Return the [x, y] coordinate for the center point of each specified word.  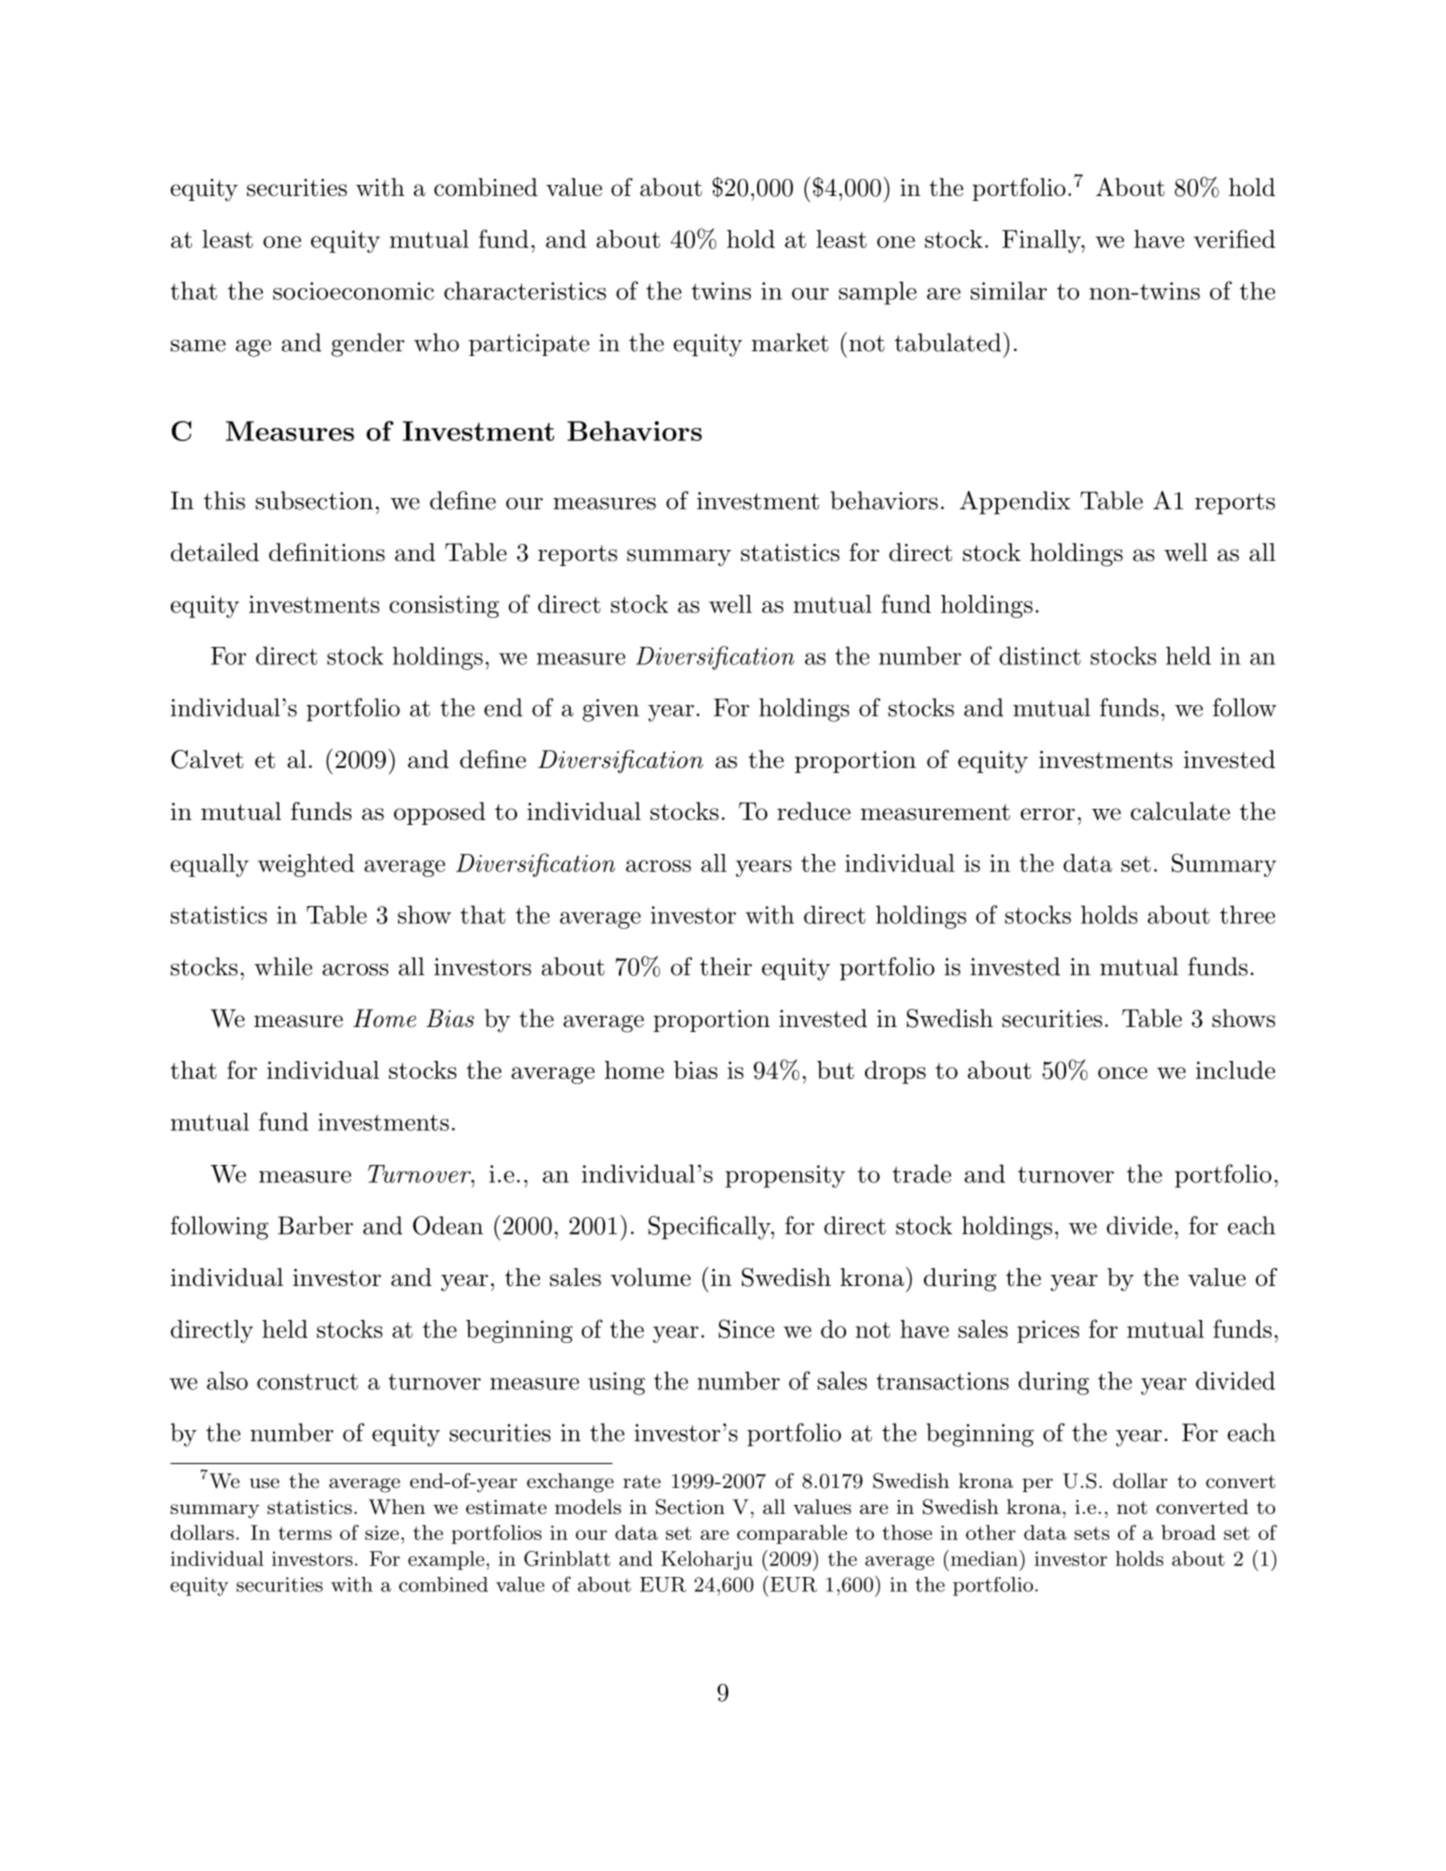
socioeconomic [353, 291]
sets [1091, 1533]
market [790, 342]
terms [305, 1533]
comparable [792, 1534]
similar [1009, 290]
